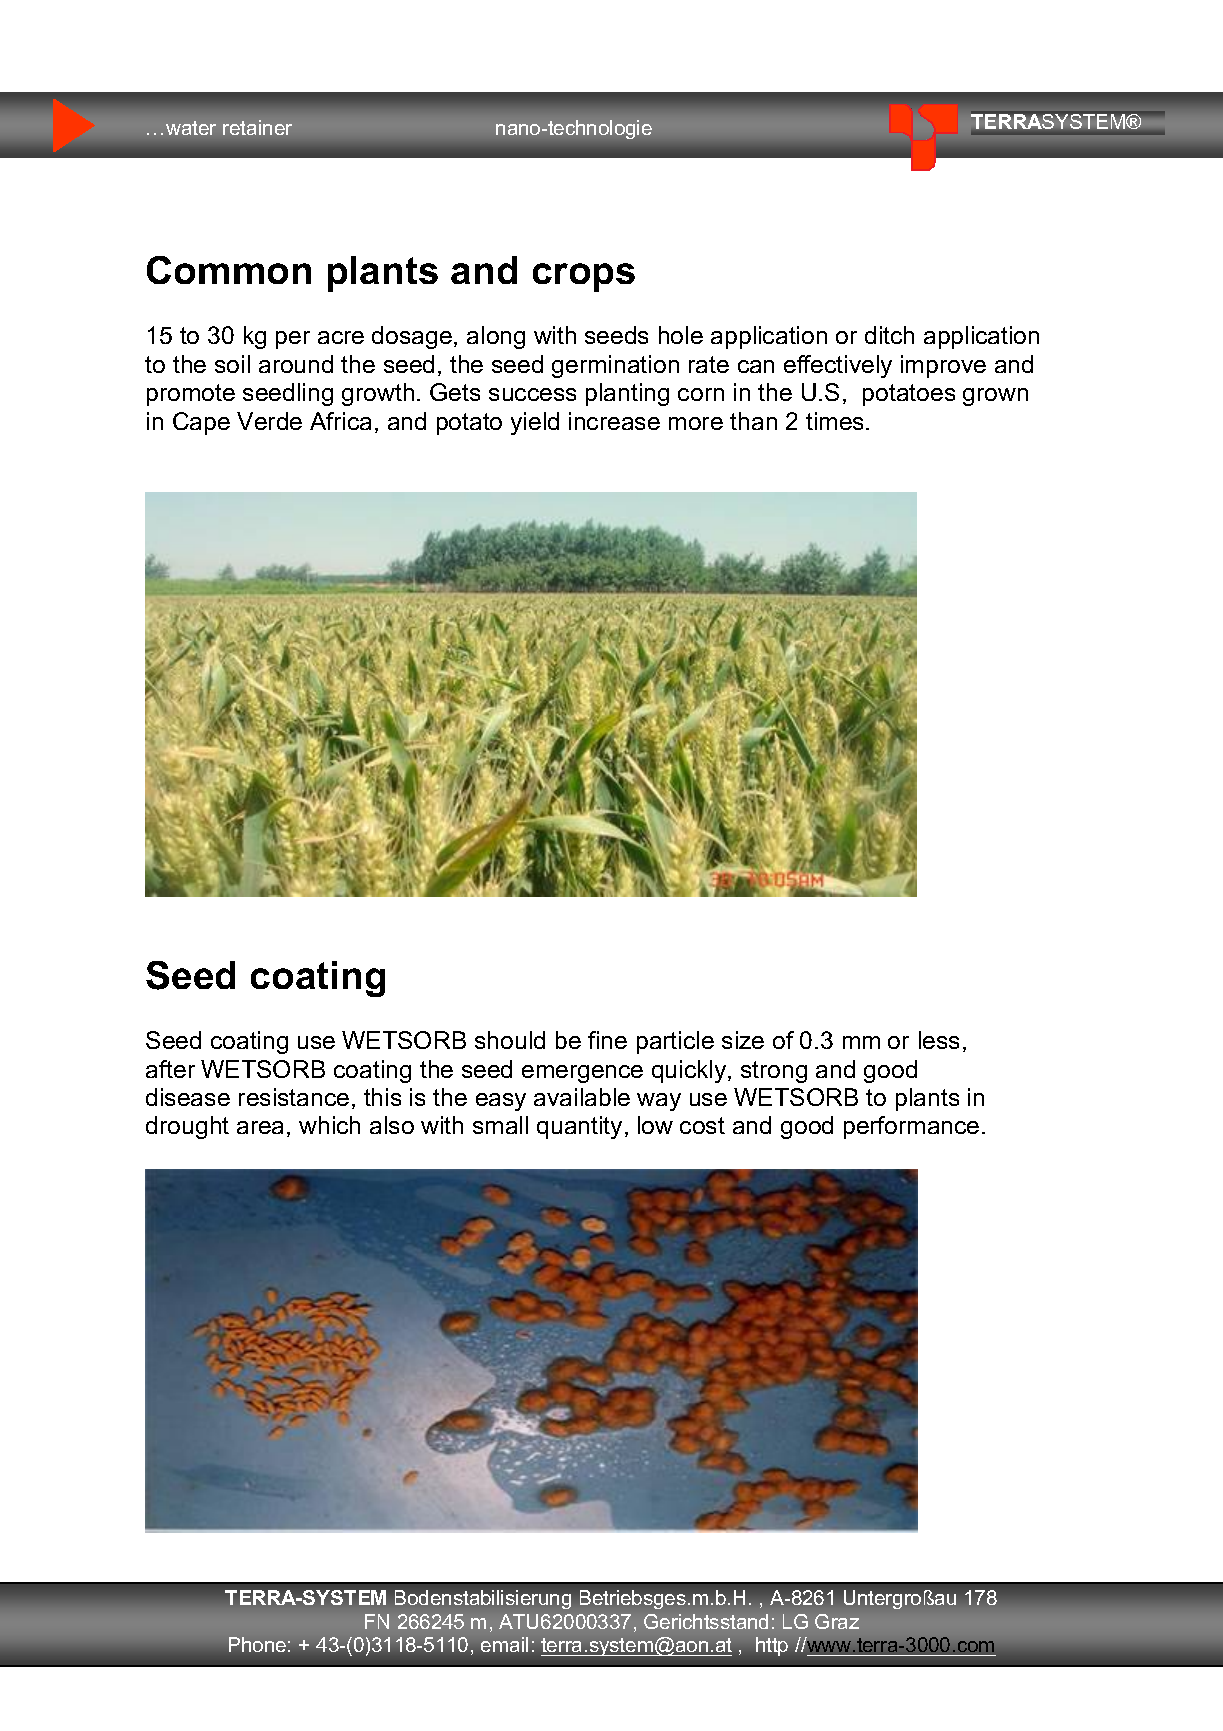 The width and height of the image is (1223, 1731). What do you see at coordinates (504, 1644) in the image?
I see `email` at bounding box center [504, 1644].
